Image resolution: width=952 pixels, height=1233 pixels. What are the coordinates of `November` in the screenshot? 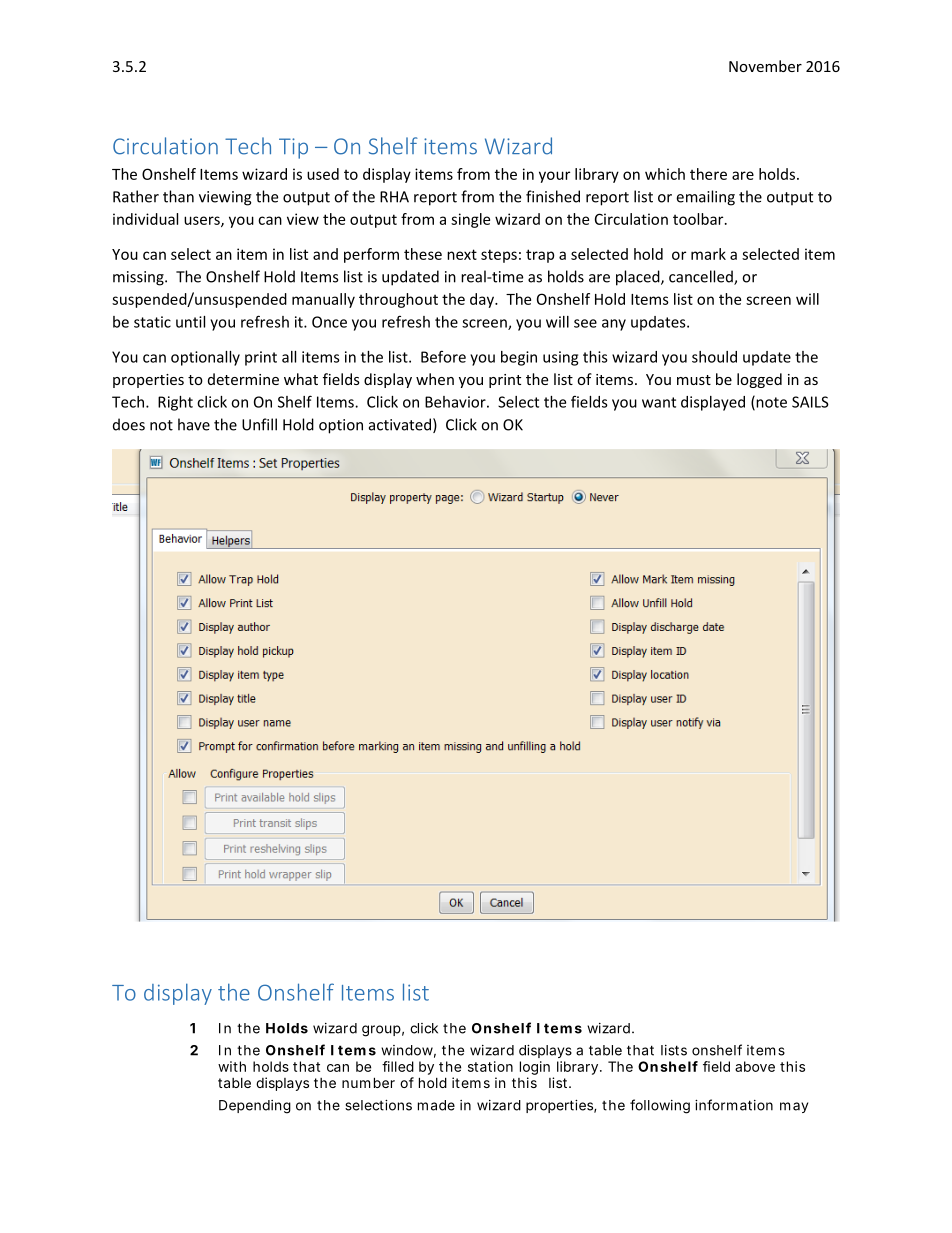 It's located at (765, 66).
